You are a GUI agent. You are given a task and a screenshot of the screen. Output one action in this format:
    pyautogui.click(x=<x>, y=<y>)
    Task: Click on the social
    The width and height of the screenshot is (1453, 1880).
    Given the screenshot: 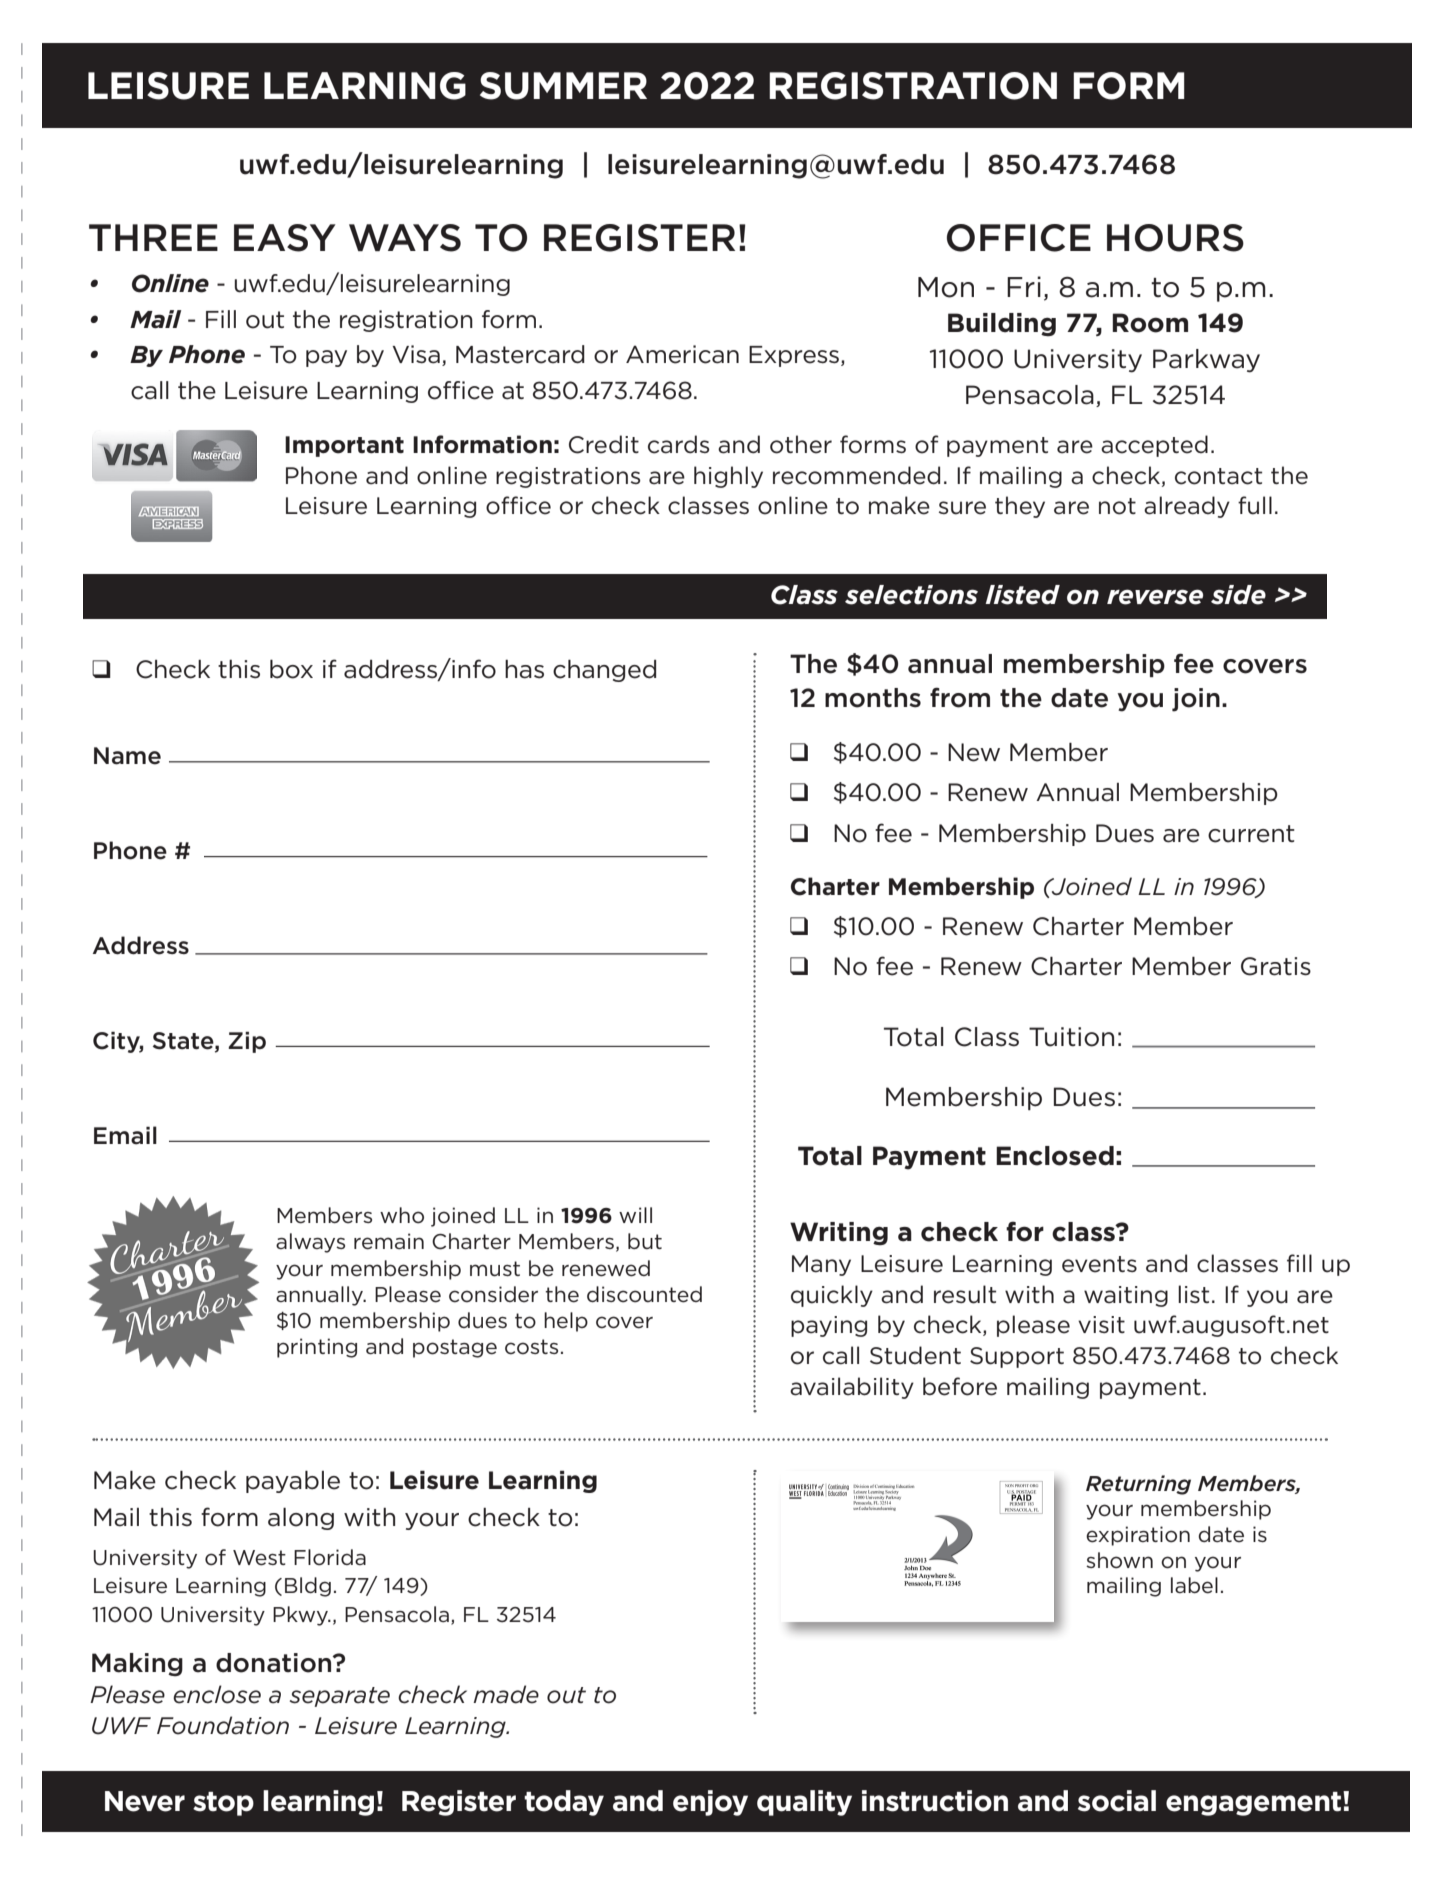 What is the action you would take?
    pyautogui.click(x=1117, y=1801)
